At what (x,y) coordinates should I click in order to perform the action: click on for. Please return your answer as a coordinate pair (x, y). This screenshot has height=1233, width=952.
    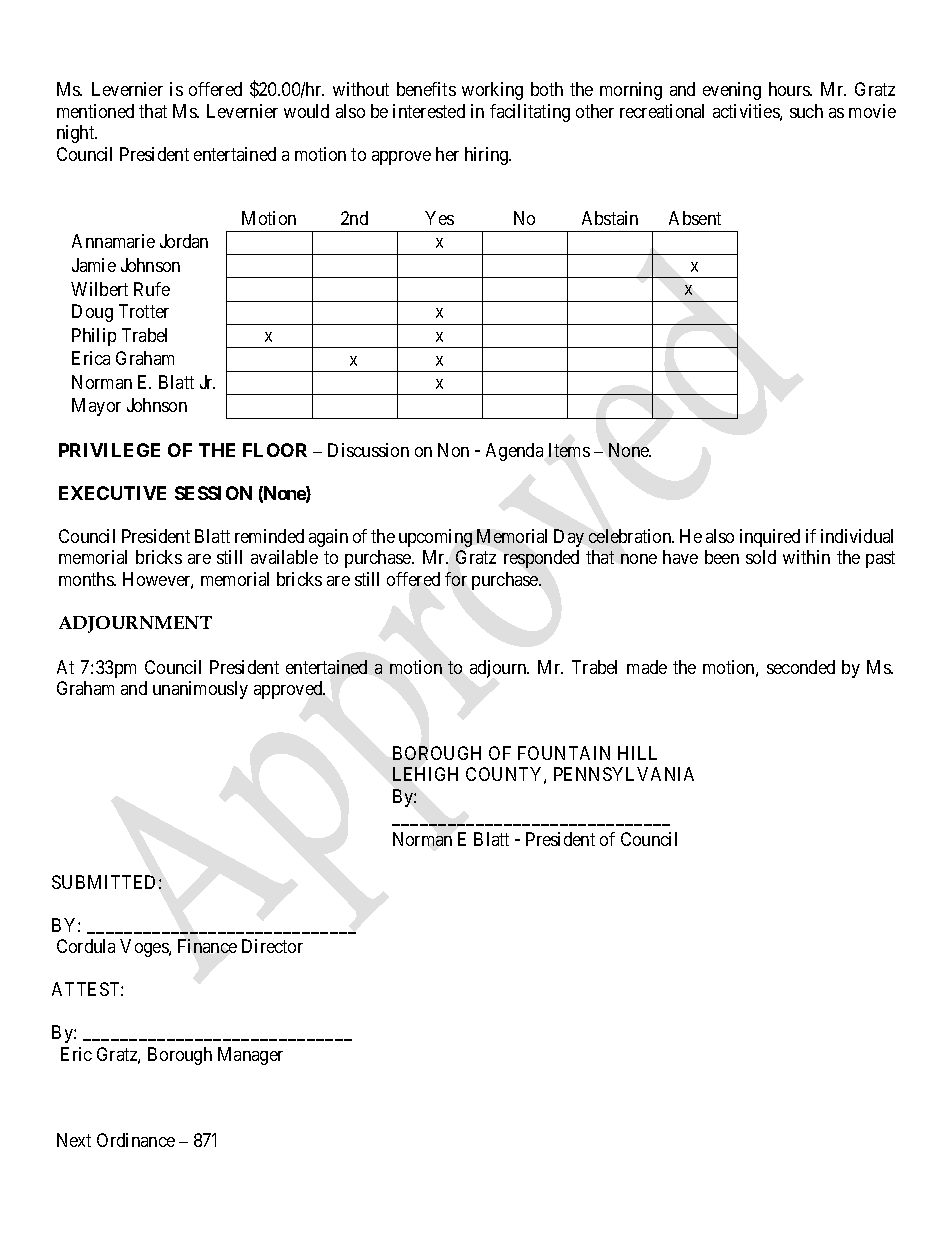
    Looking at the image, I should click on (456, 579).
